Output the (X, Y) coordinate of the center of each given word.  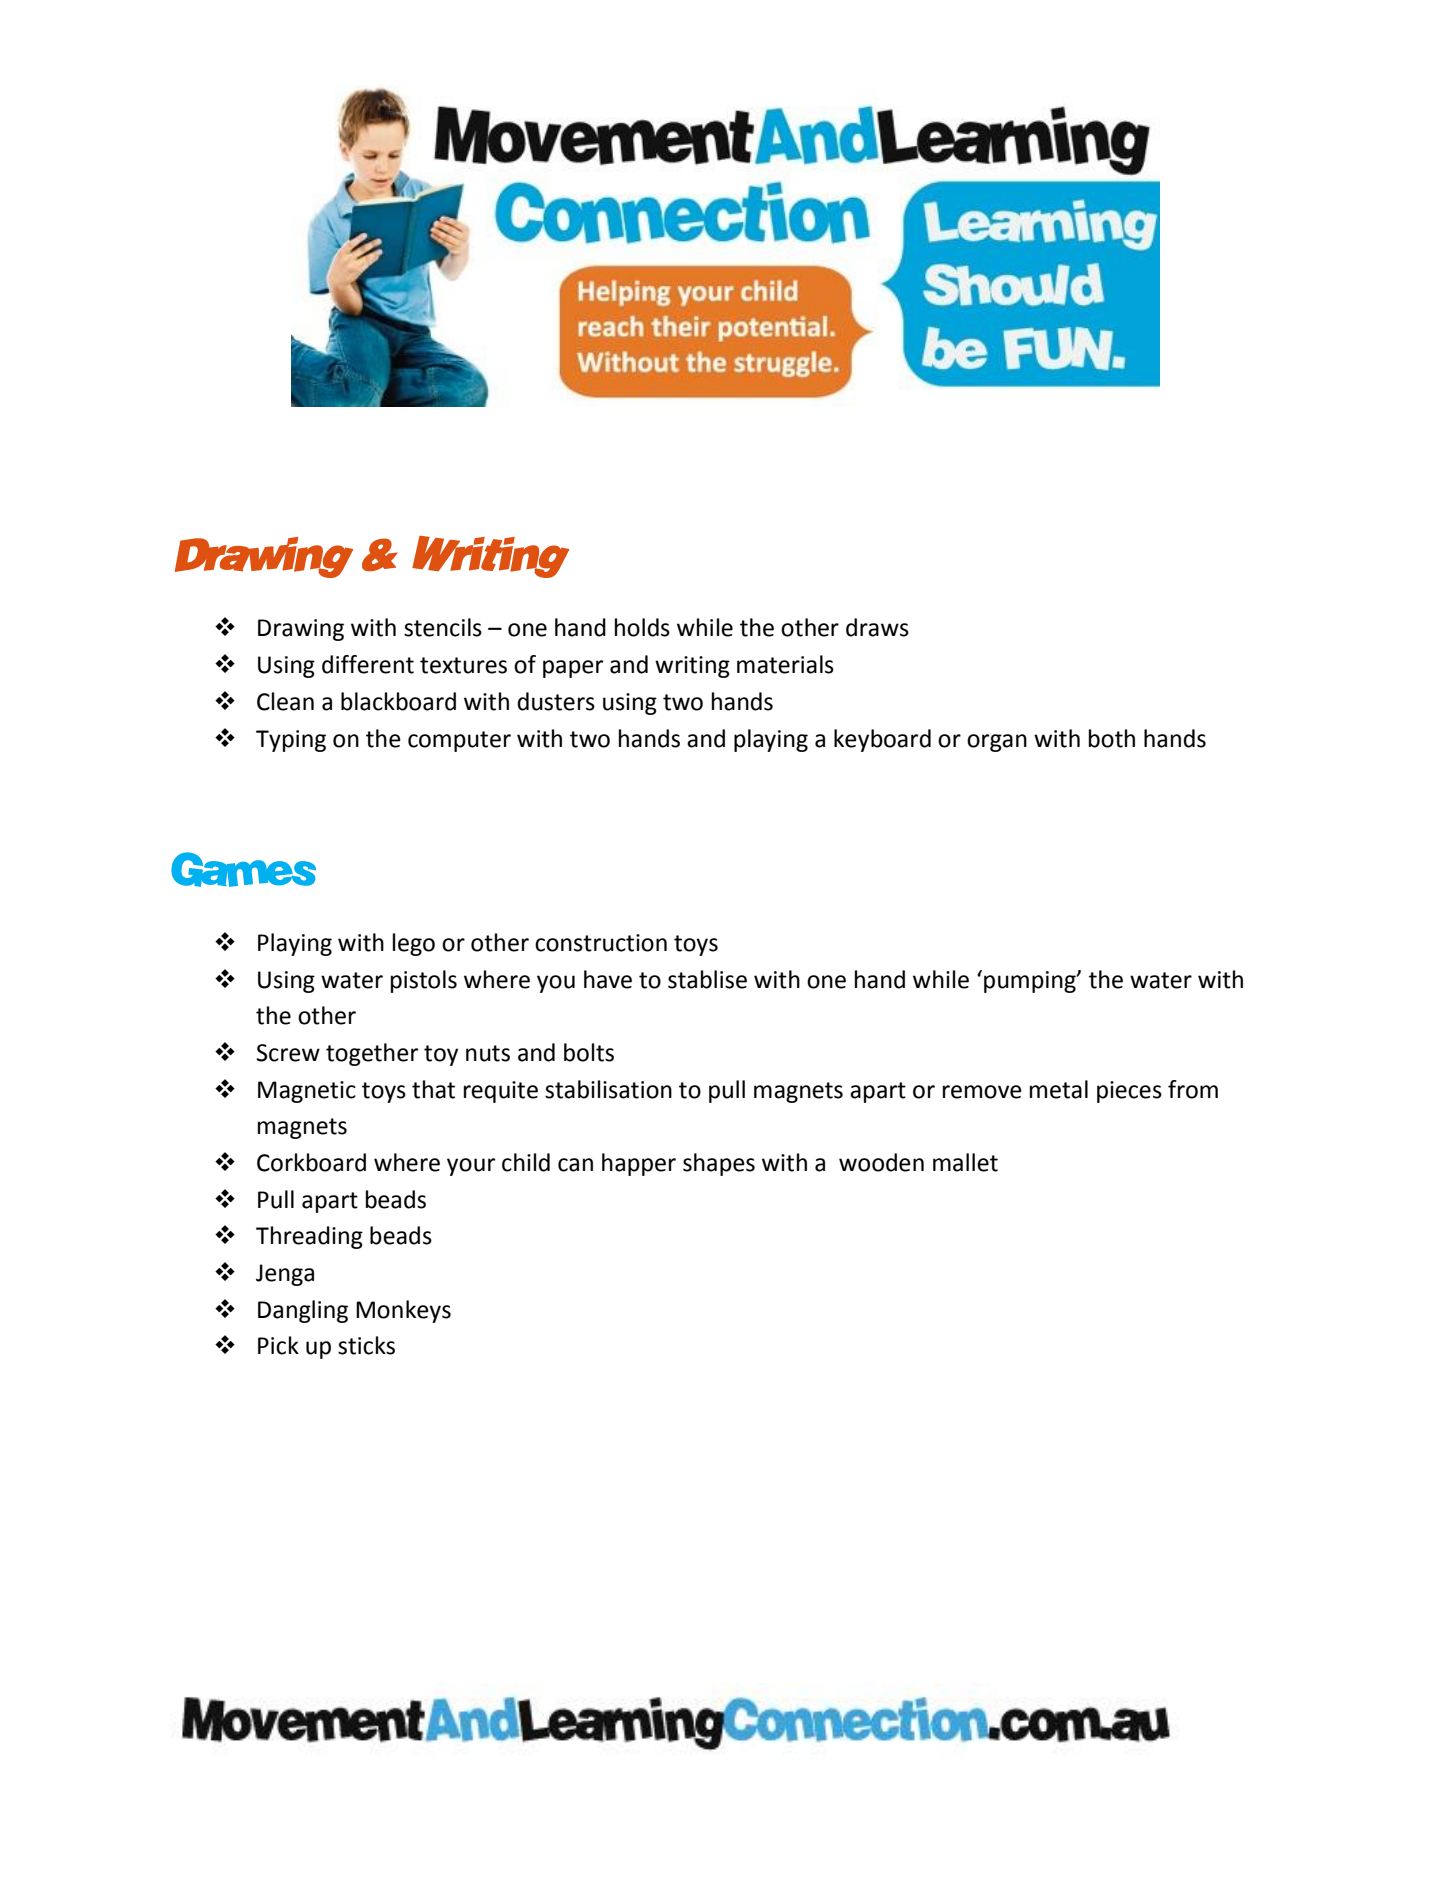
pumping (1031, 982)
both (1112, 738)
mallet (965, 1162)
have (608, 979)
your (471, 1167)
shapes (719, 1164)
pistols (424, 981)
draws (877, 627)
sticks (366, 1345)
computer (459, 741)
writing (692, 667)
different (368, 664)
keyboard (882, 740)
